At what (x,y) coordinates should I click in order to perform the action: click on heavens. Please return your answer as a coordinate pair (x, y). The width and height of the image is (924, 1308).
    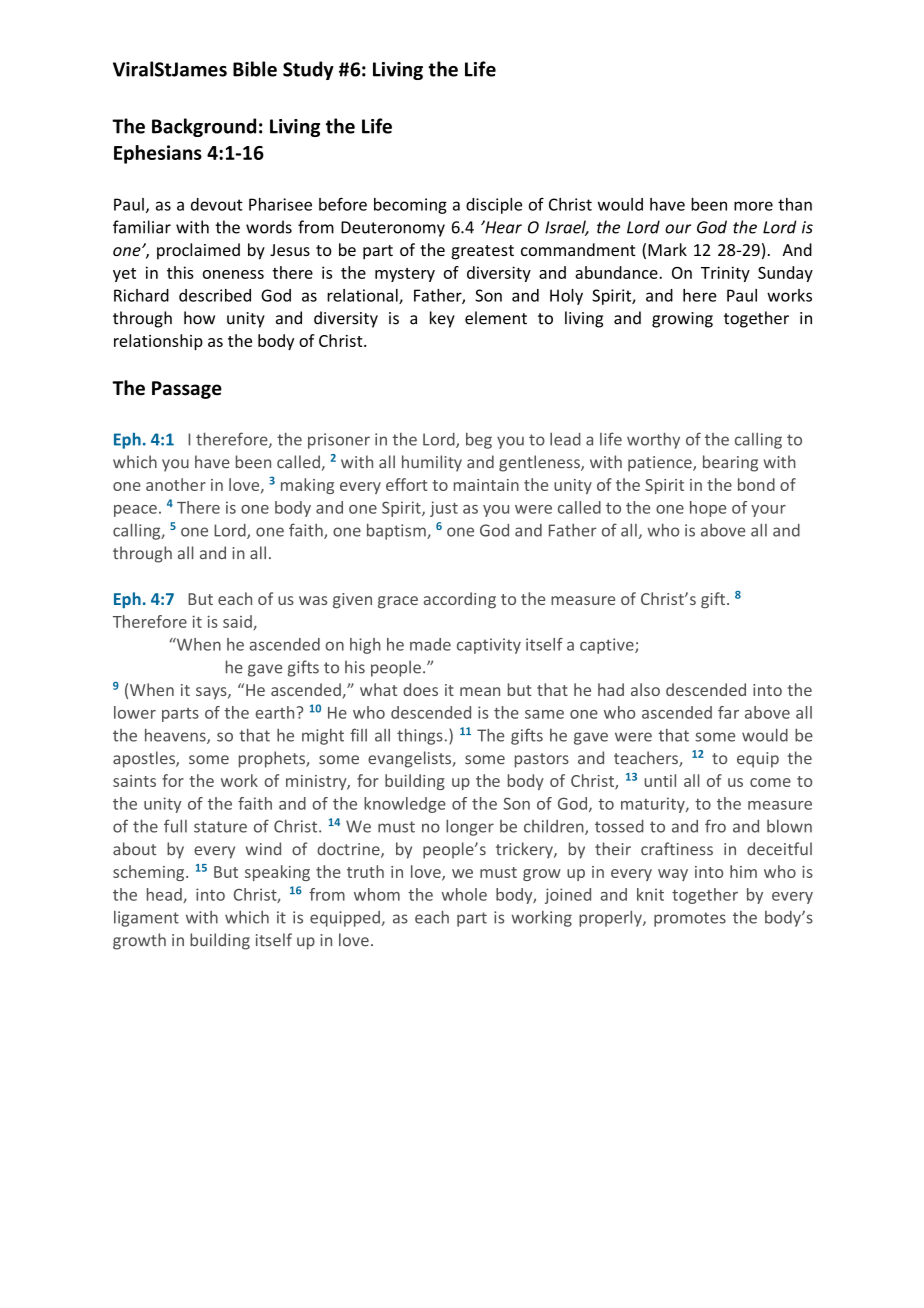
    Looking at the image, I should click on (176, 736).
